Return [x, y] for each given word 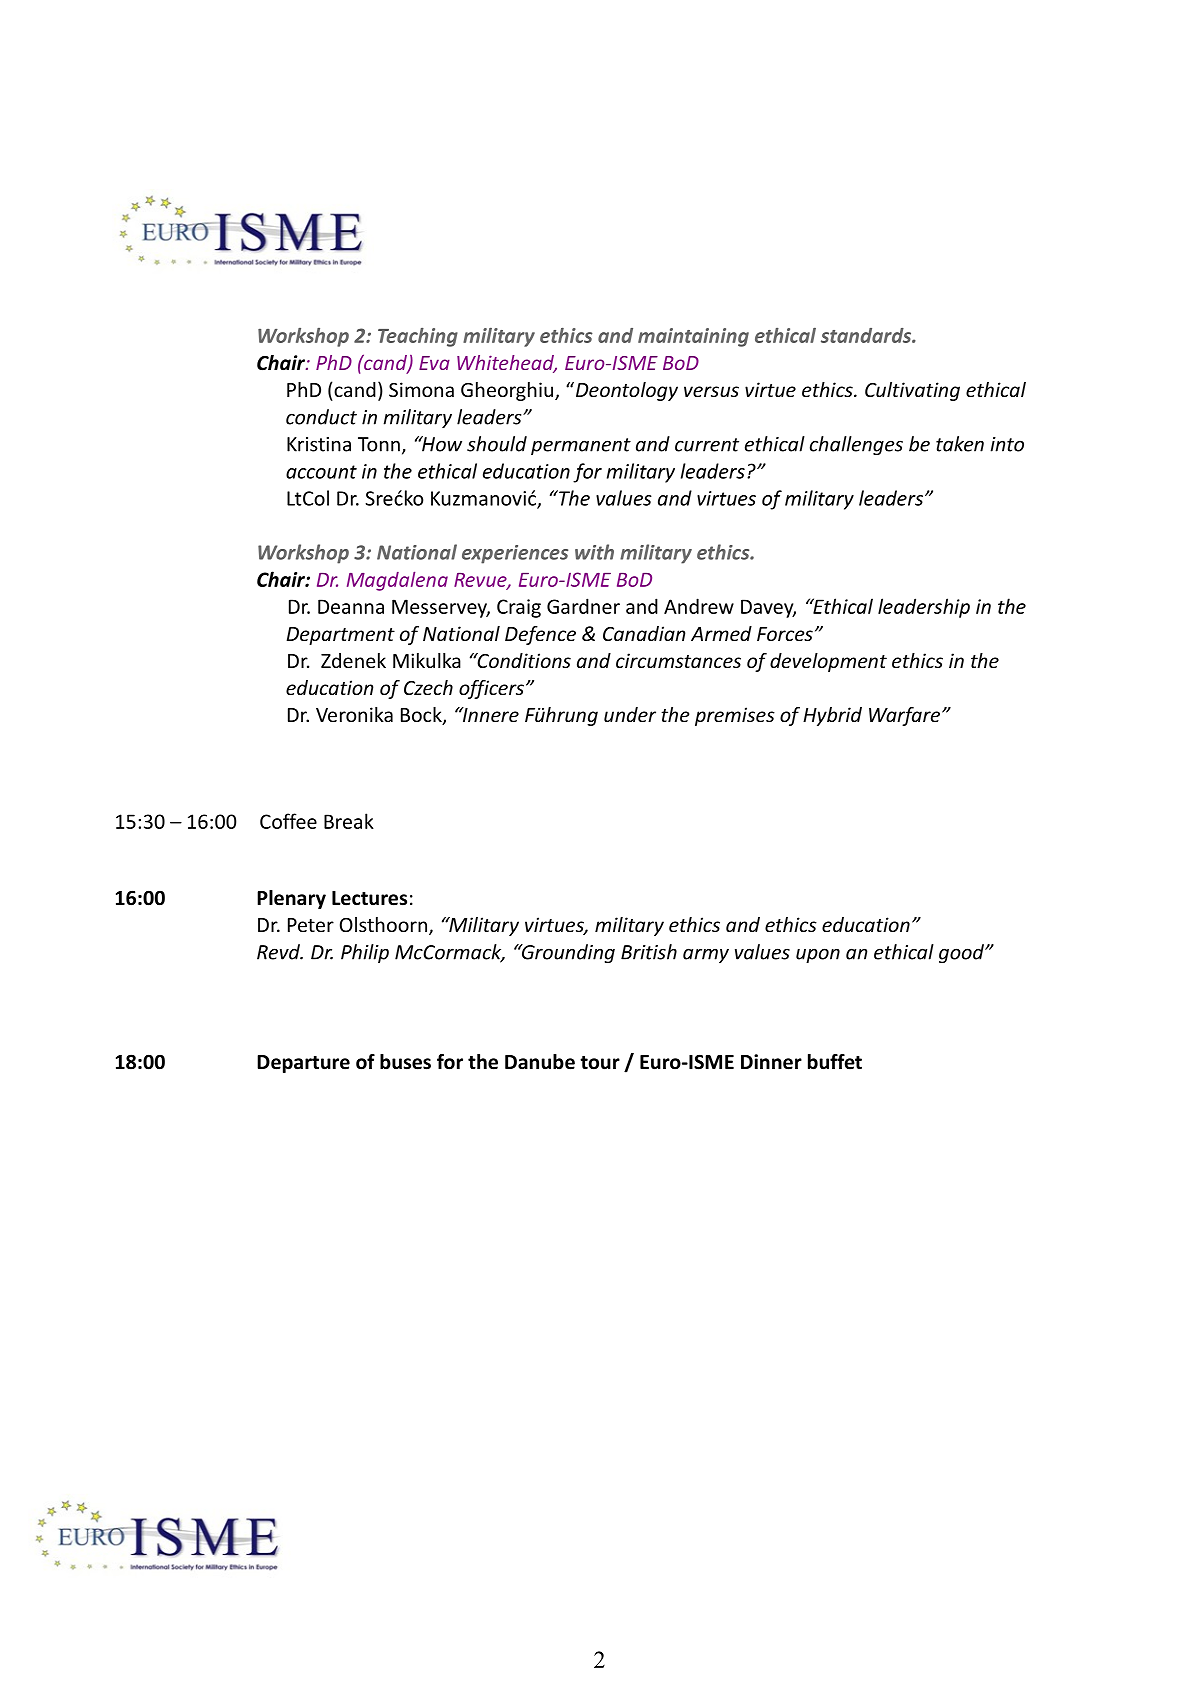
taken [960, 444]
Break [349, 821]
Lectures [369, 898]
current [707, 445]
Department [340, 636]
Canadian [644, 633]
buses [405, 1062]
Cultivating [912, 391]
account [321, 472]
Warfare [904, 716]
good [962, 953]
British [649, 952]
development [828, 662]
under [630, 714]
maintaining [693, 337]
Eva [434, 363]
